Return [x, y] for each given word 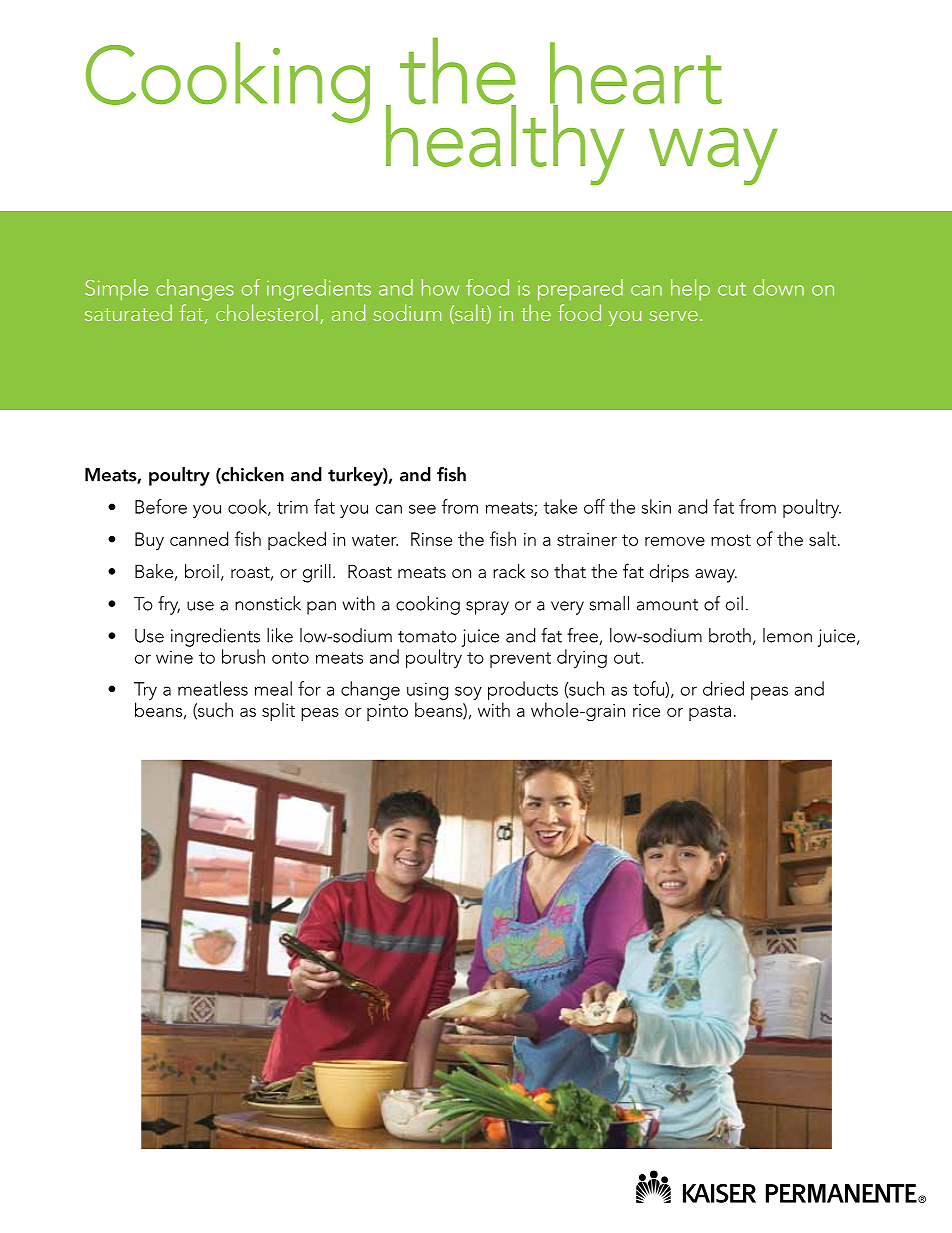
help [690, 289]
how [440, 287]
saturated [128, 312]
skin [656, 506]
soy [468, 693]
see [422, 509]
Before [161, 506]
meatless [213, 688]
